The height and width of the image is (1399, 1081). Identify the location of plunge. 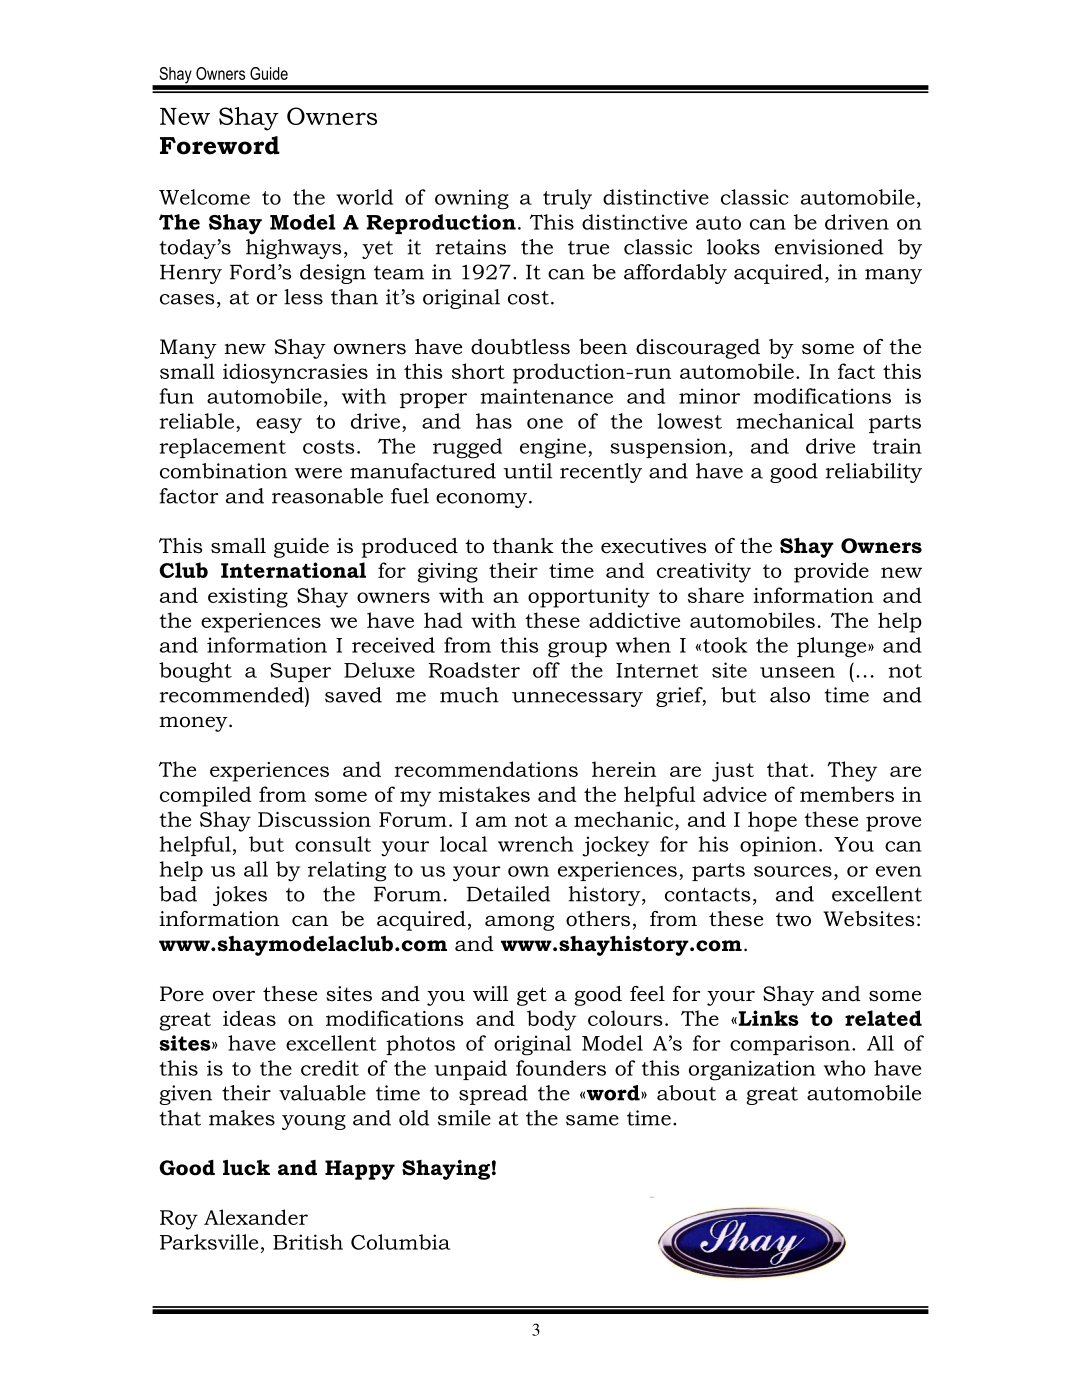
(833, 647).
